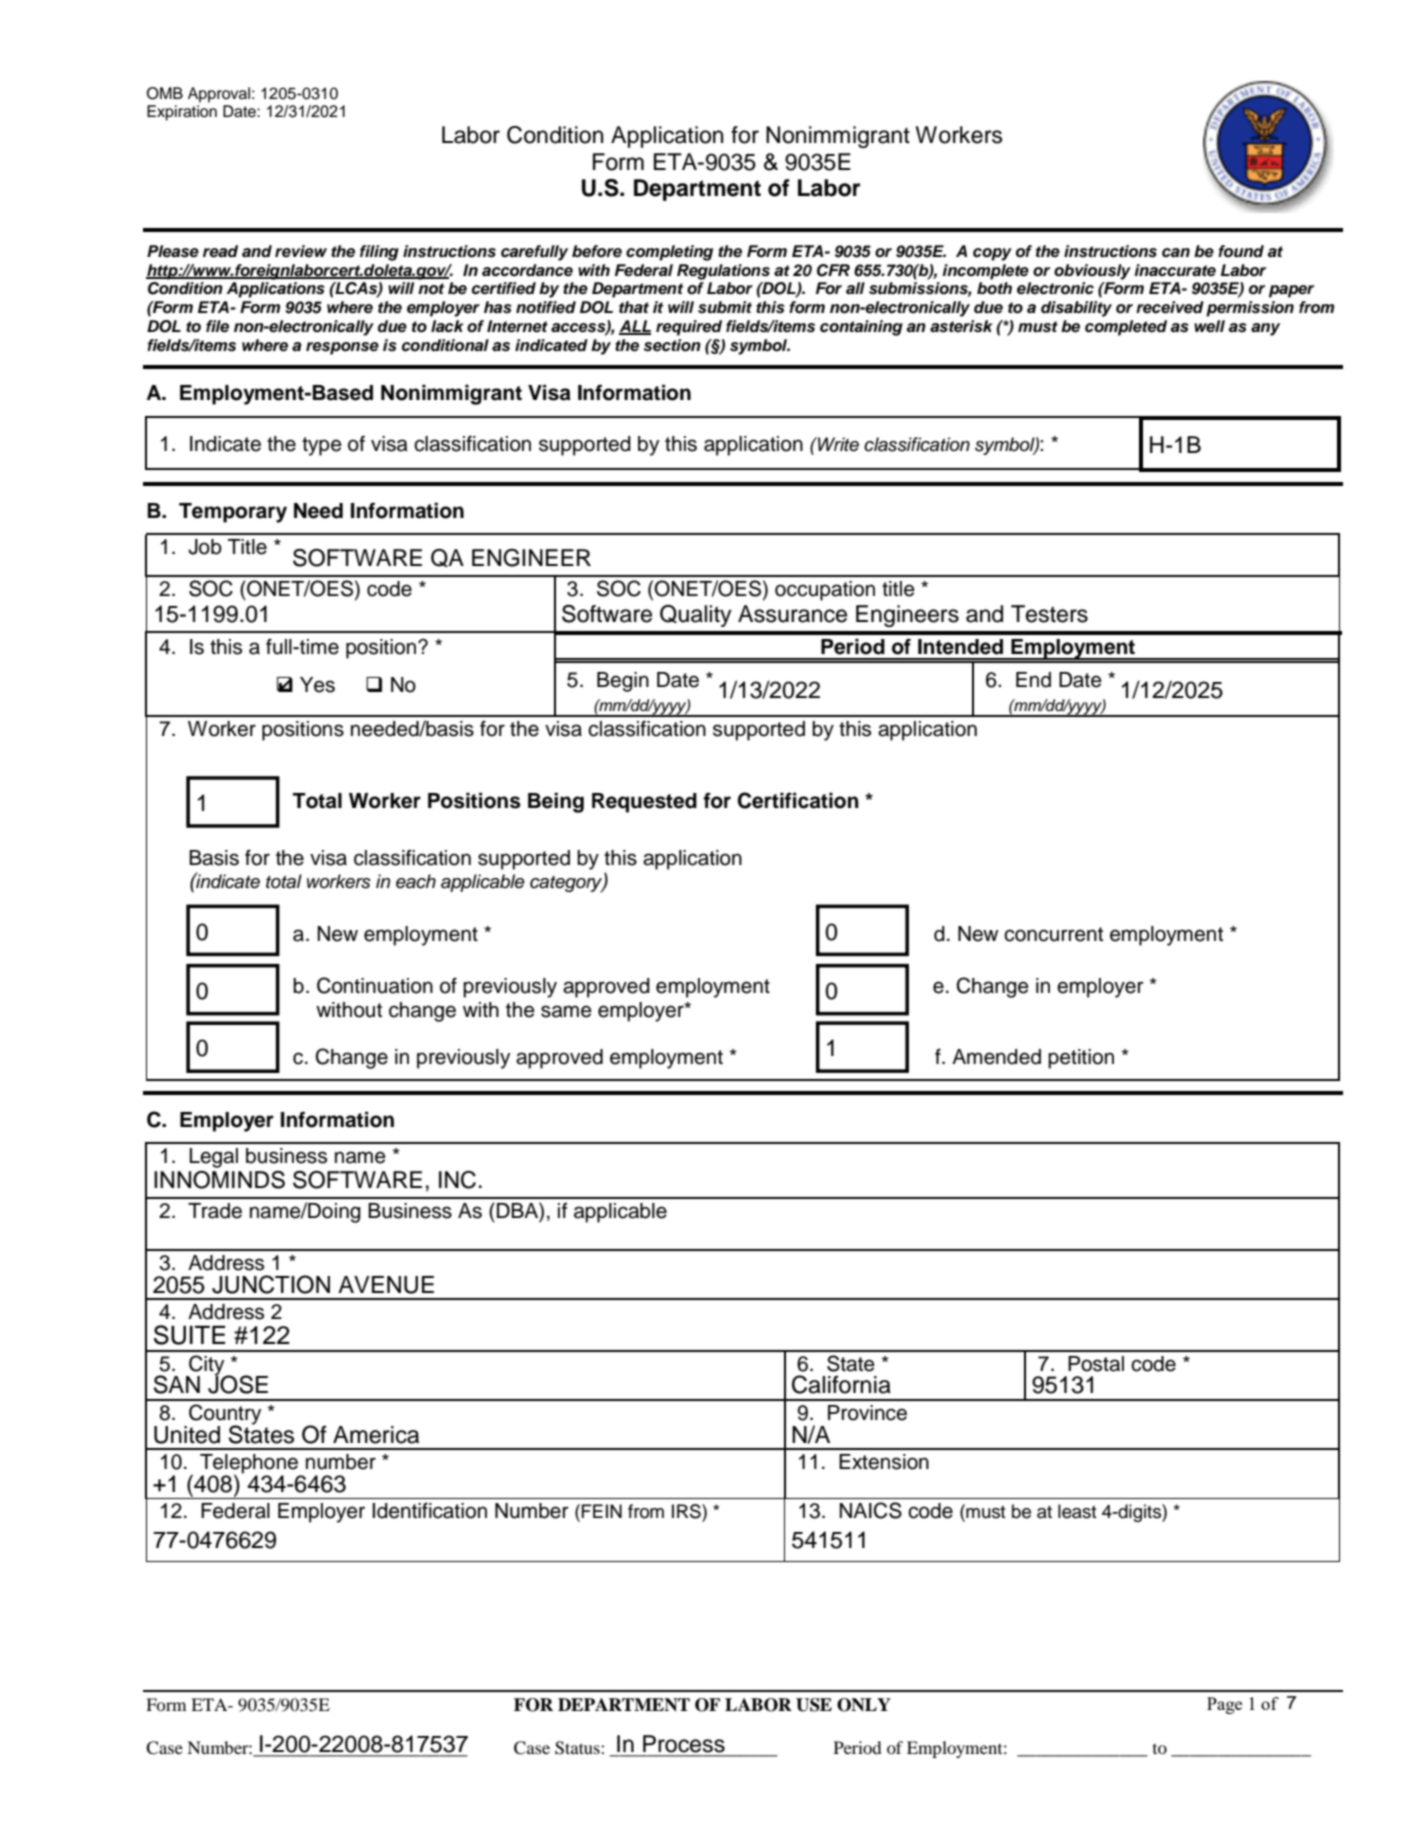 This screenshot has height=1842, width=1423. Describe the element at coordinates (271, 1284) in the screenshot. I see `JUNCTION` at that location.
